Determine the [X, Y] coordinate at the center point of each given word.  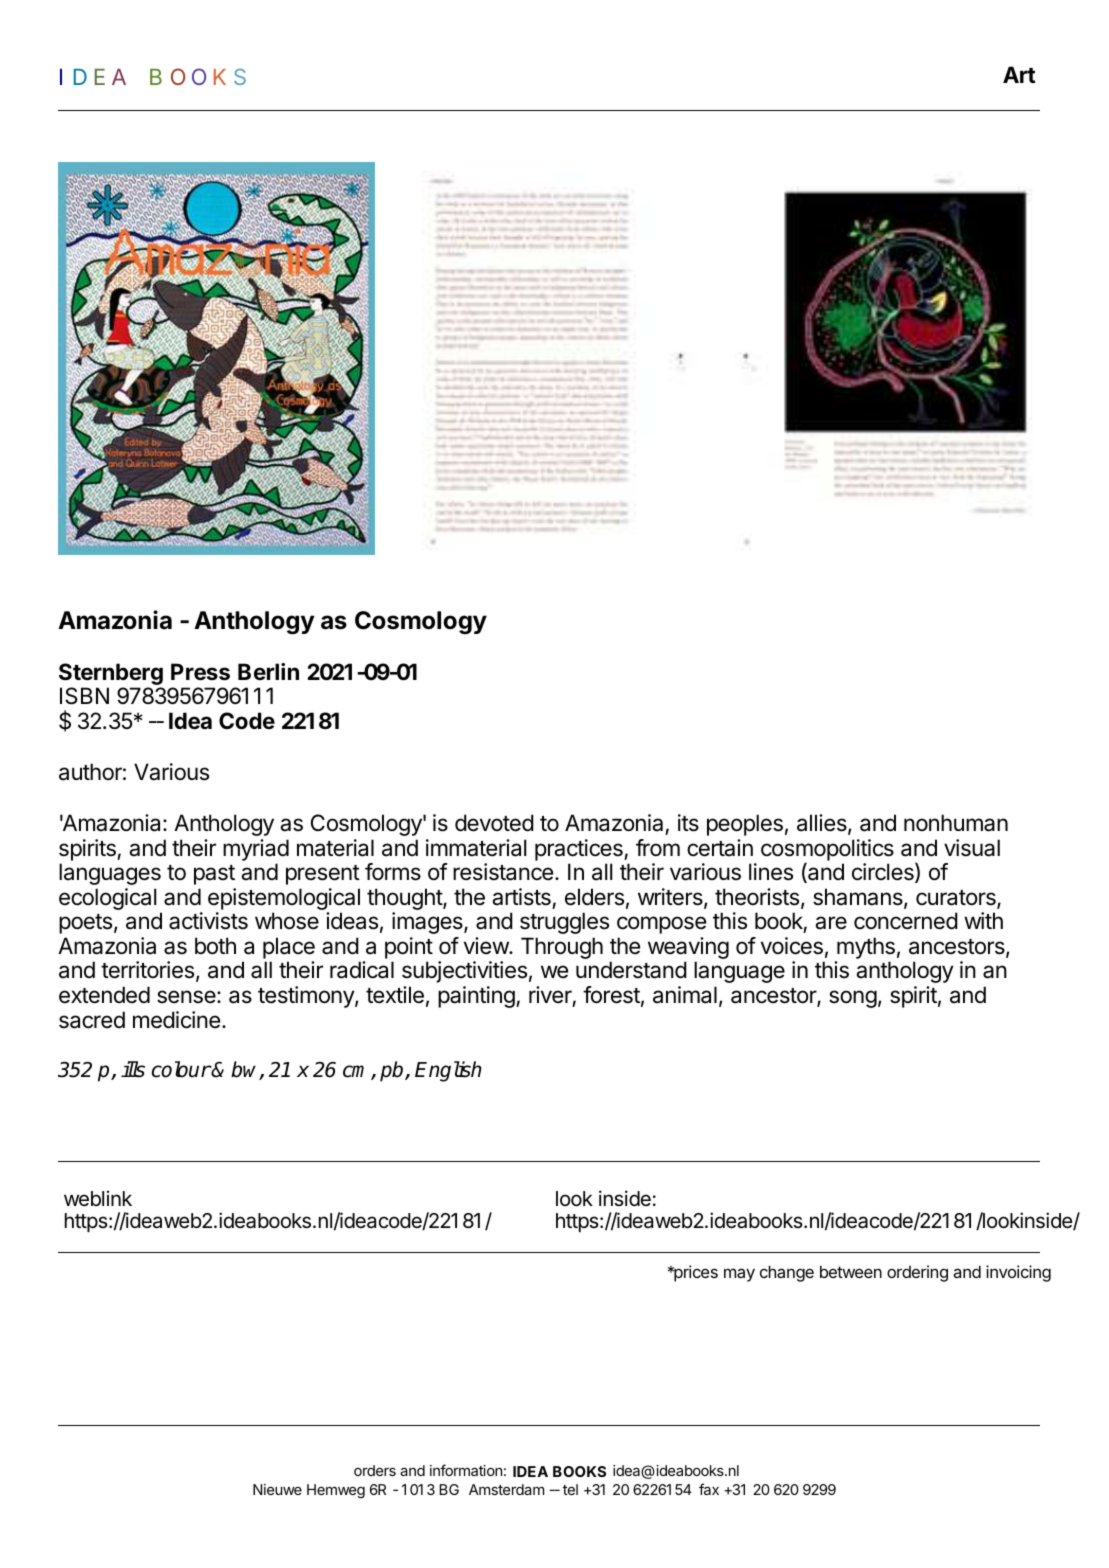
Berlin [268, 671]
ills [133, 1069]
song [853, 999]
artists [521, 897]
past [214, 875]
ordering [917, 1273]
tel [570, 1489]
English [448, 1071]
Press [200, 672]
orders [375, 1470]
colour [181, 1069]
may [739, 1275]
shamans [859, 898]
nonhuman [956, 823]
